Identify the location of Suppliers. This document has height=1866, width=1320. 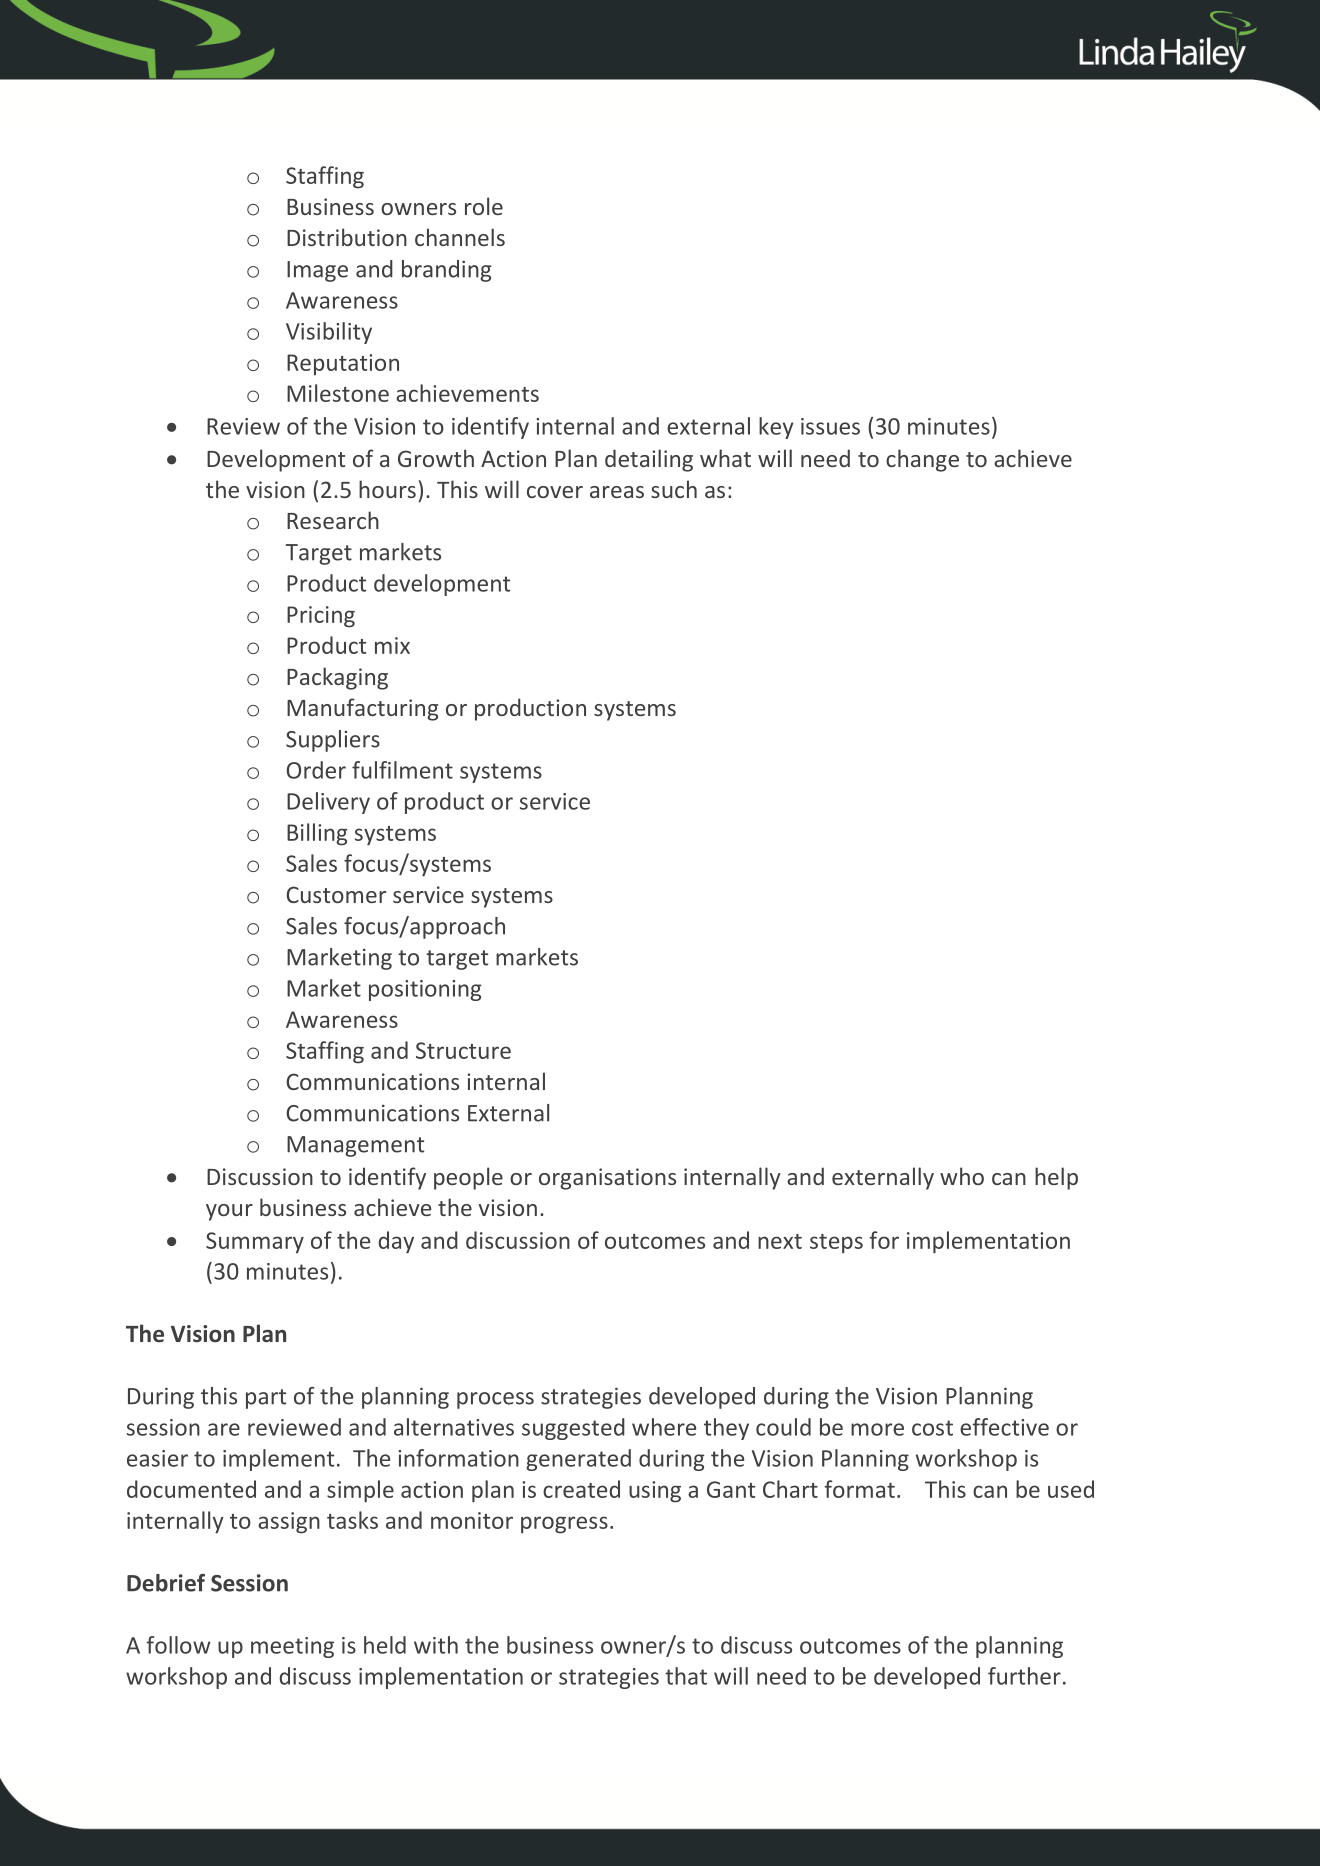
(333, 741).
